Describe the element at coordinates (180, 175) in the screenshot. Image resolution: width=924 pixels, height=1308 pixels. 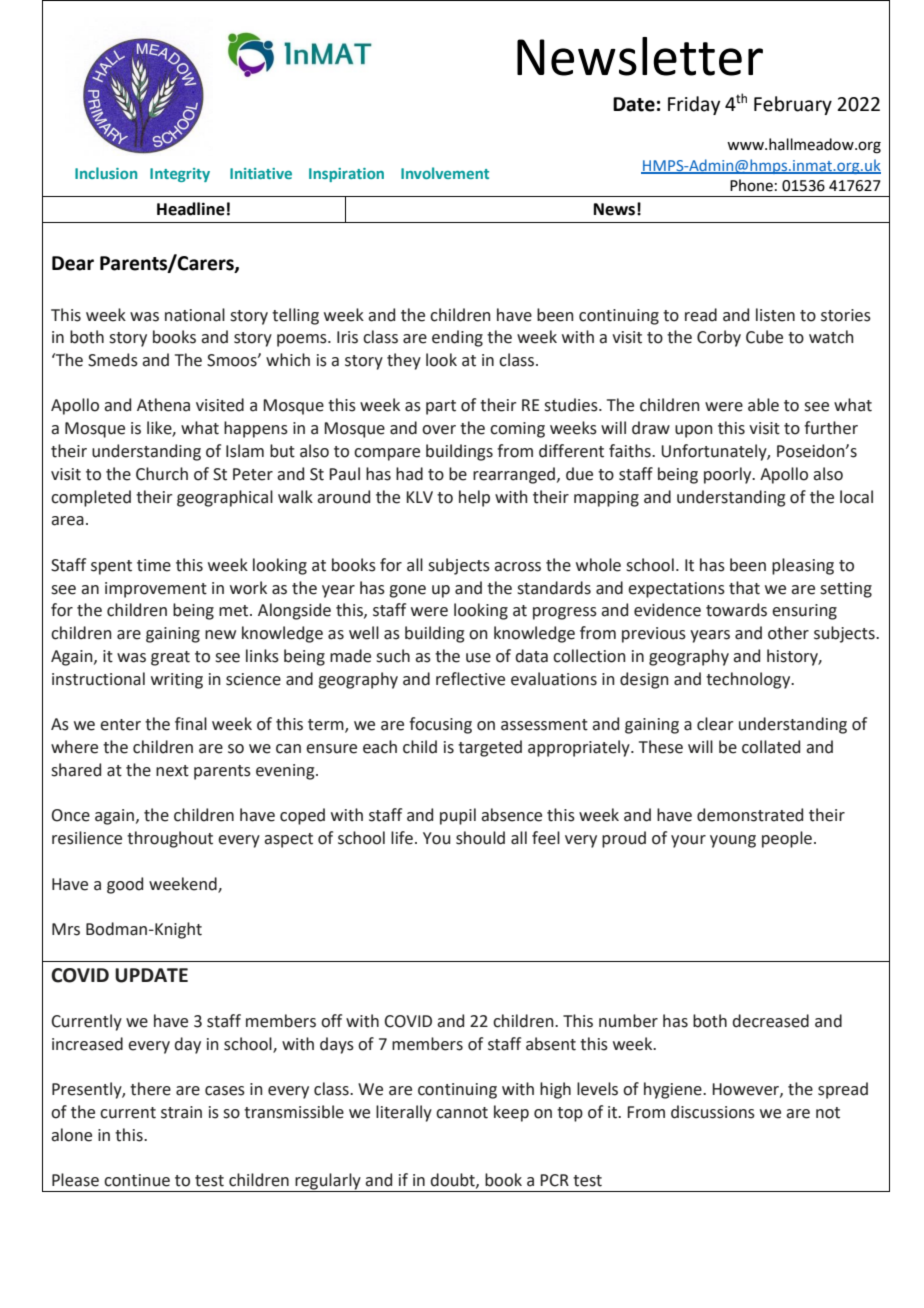
I see `Integrity` at that location.
